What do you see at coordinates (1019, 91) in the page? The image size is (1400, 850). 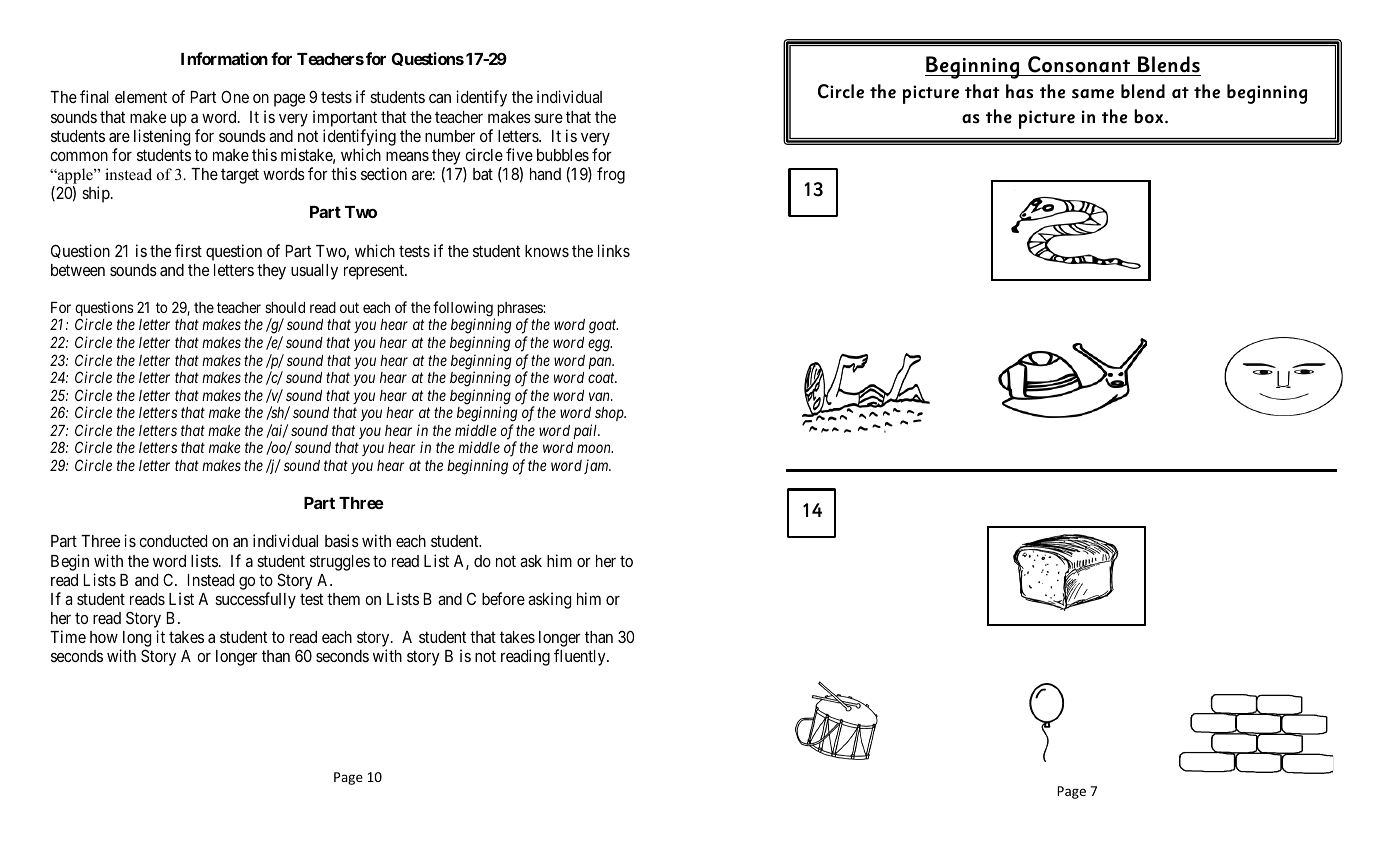 I see `has` at bounding box center [1019, 91].
